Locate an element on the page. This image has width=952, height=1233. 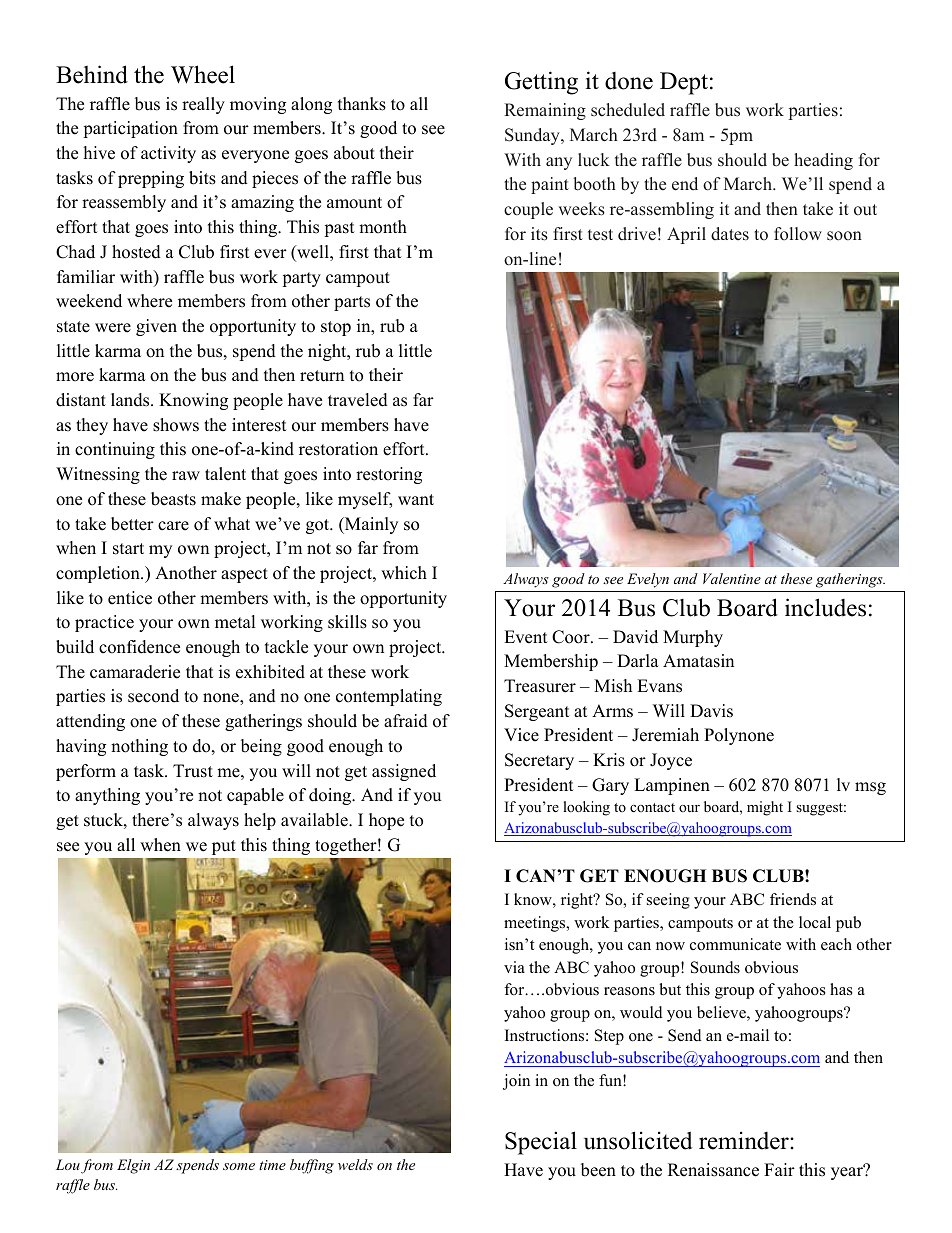
Elgin is located at coordinates (133, 1166).
